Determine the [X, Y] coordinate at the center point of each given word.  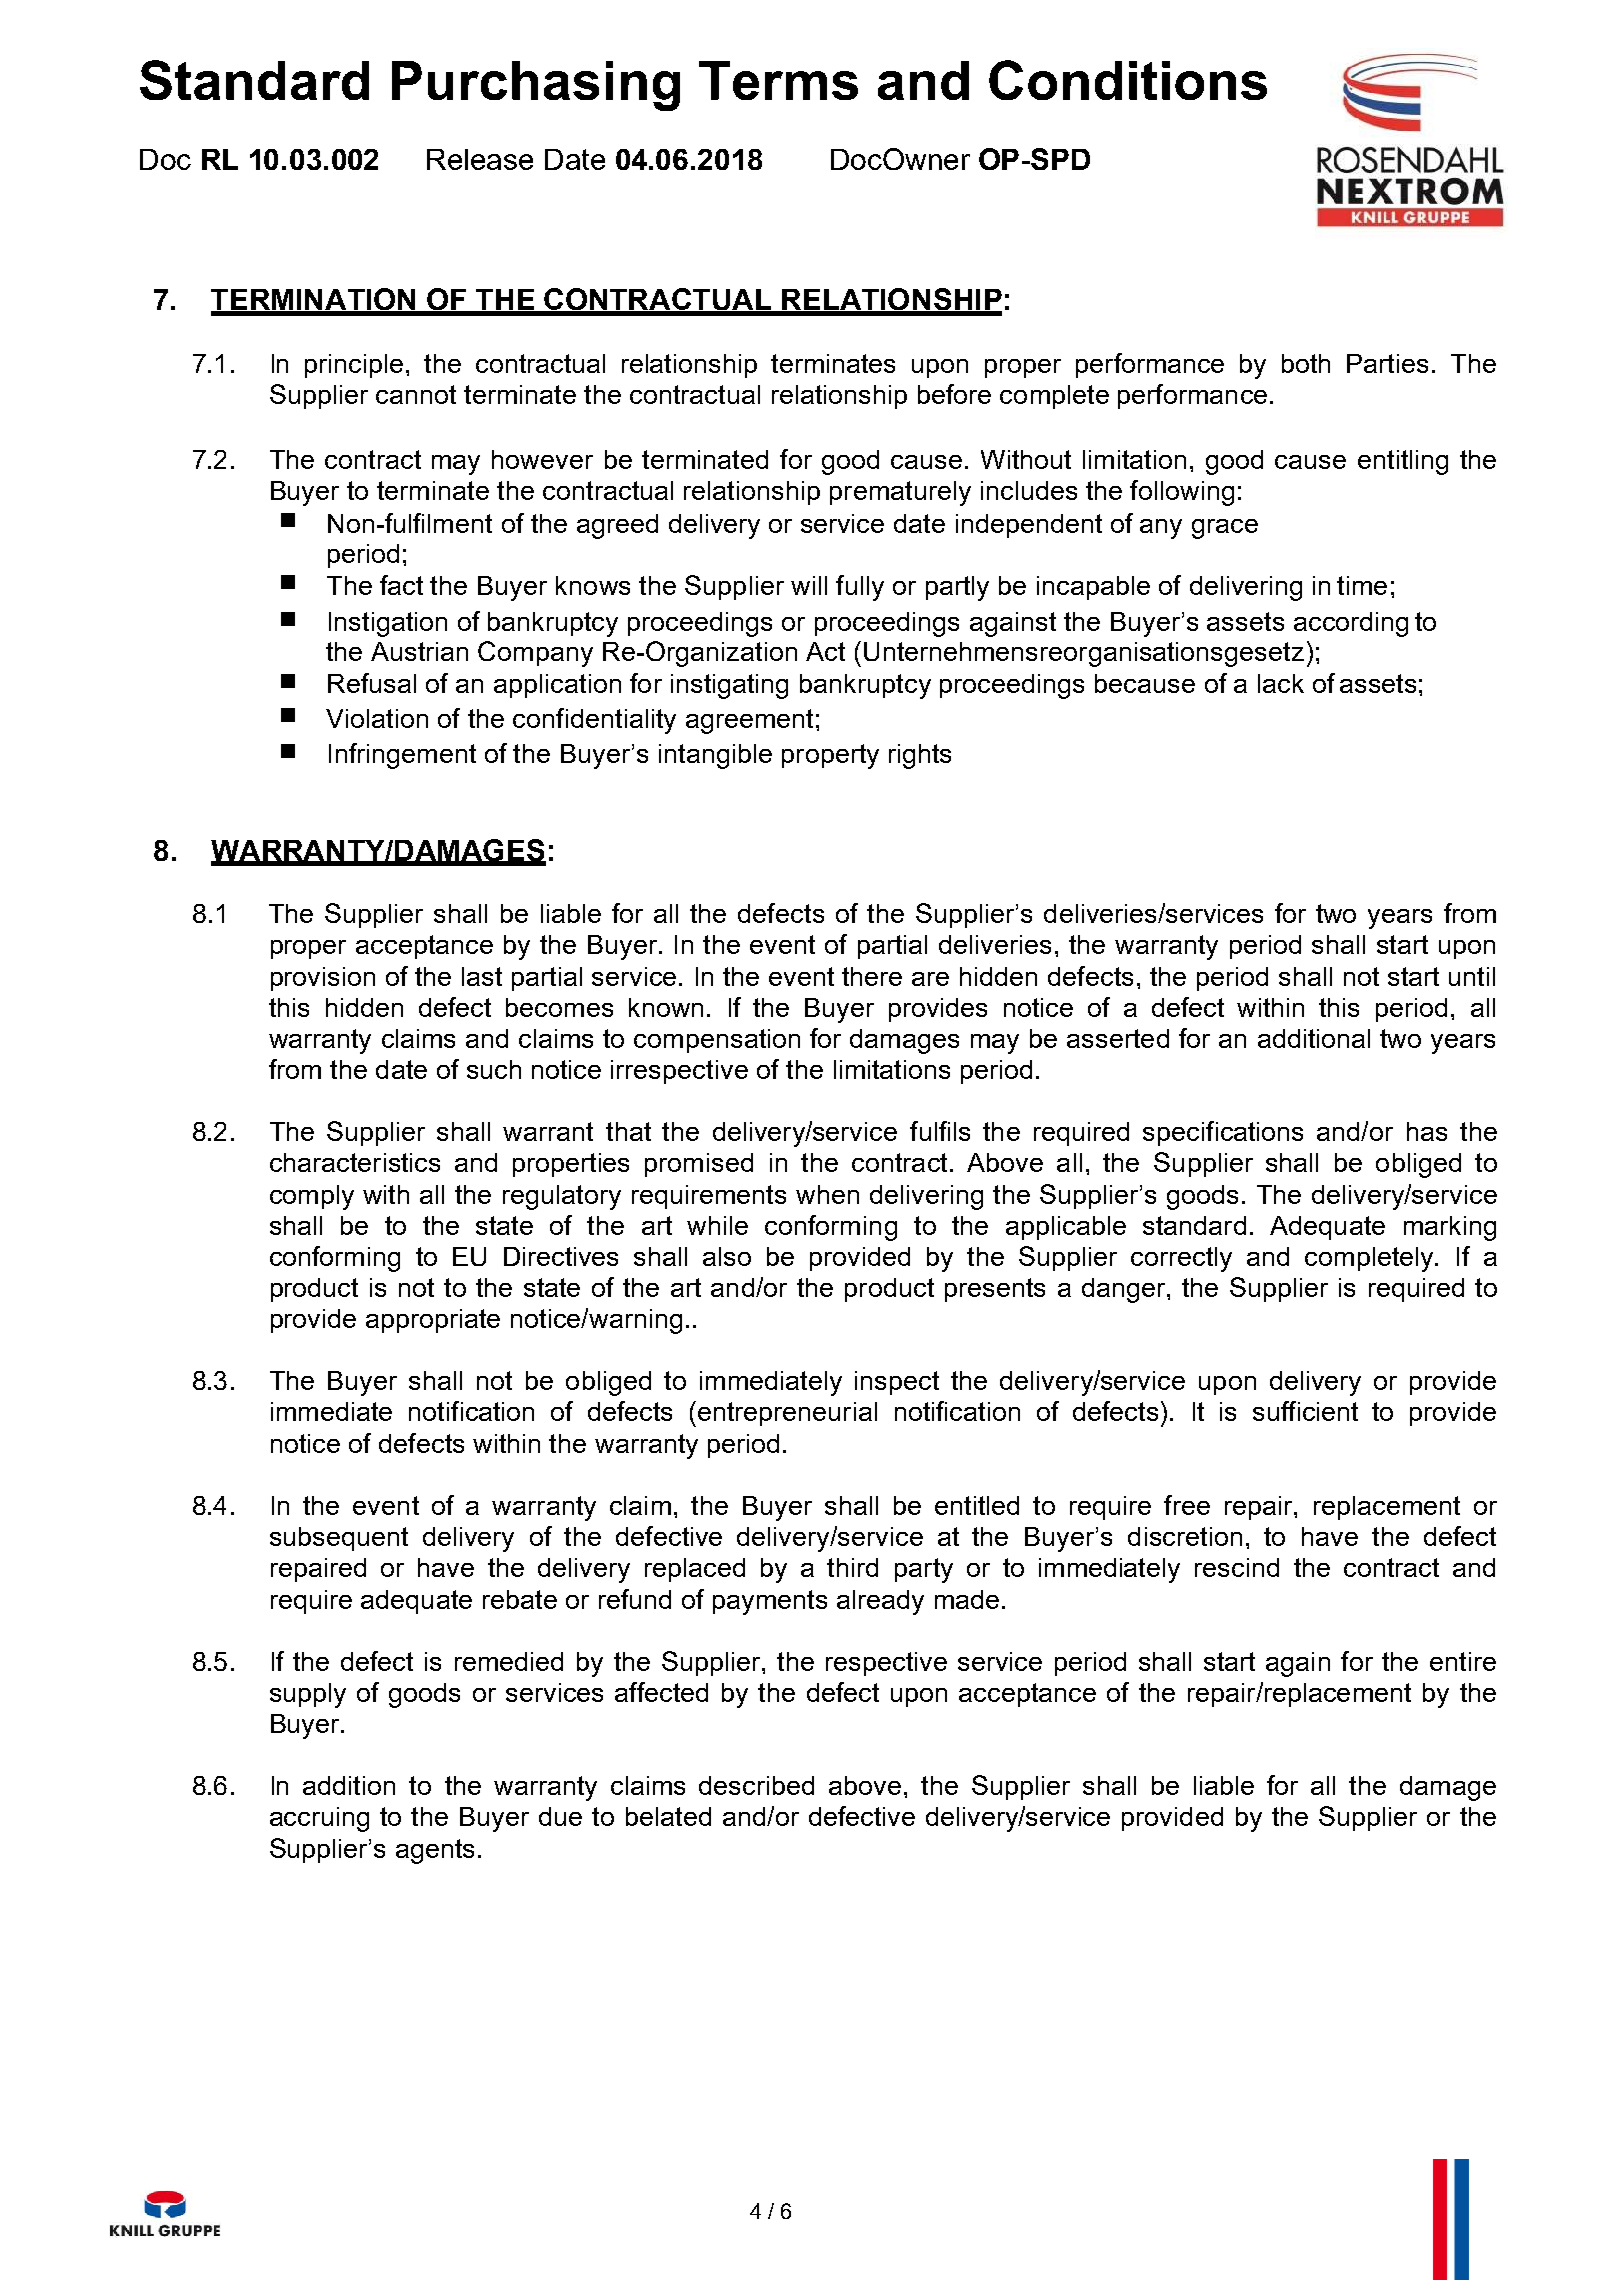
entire [1463, 1661]
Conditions [1128, 80]
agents [435, 1851]
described [756, 1785]
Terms [778, 80]
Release [480, 159]
